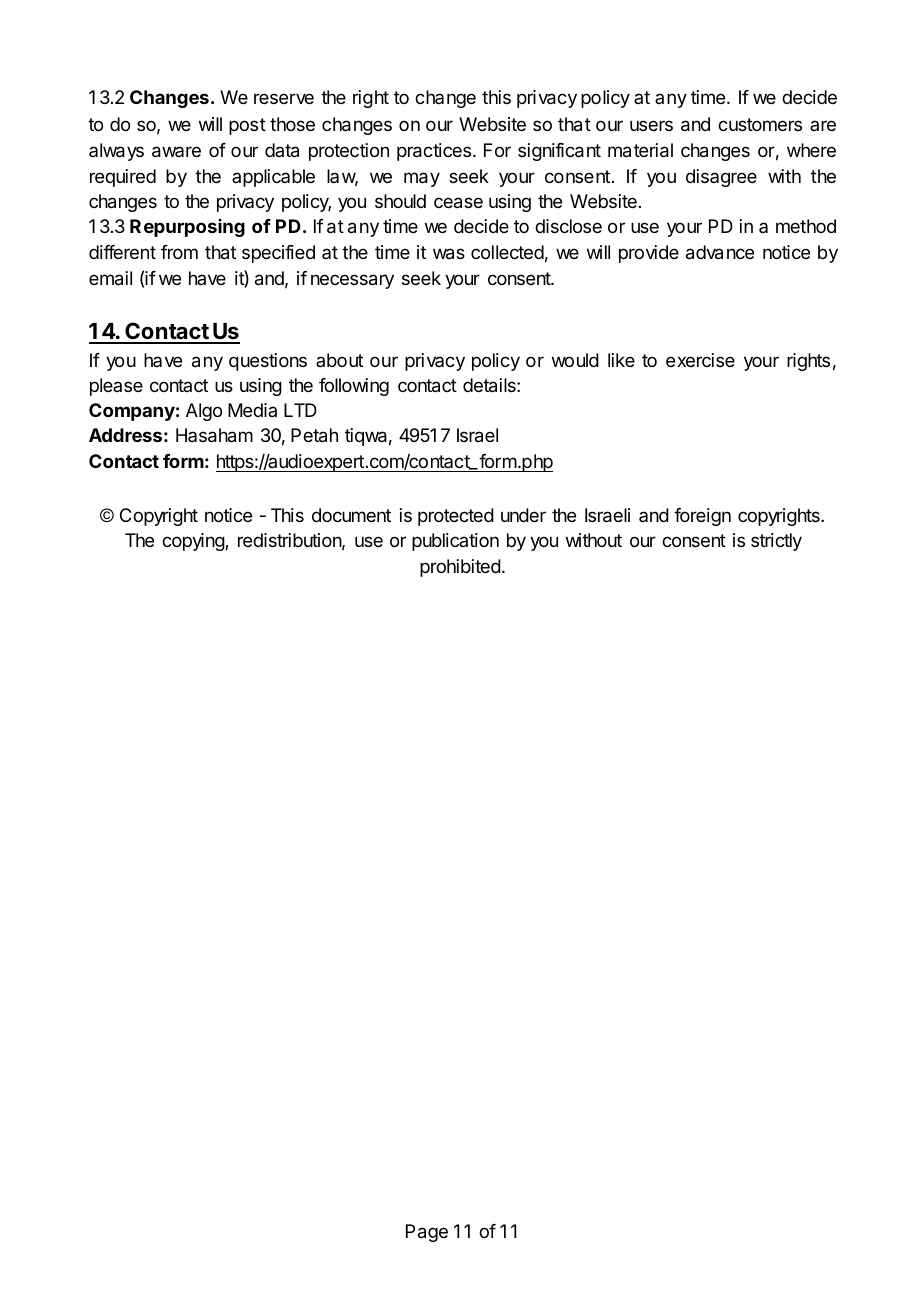  What do you see at coordinates (427, 1233) in the screenshot?
I see `Page` at bounding box center [427, 1233].
